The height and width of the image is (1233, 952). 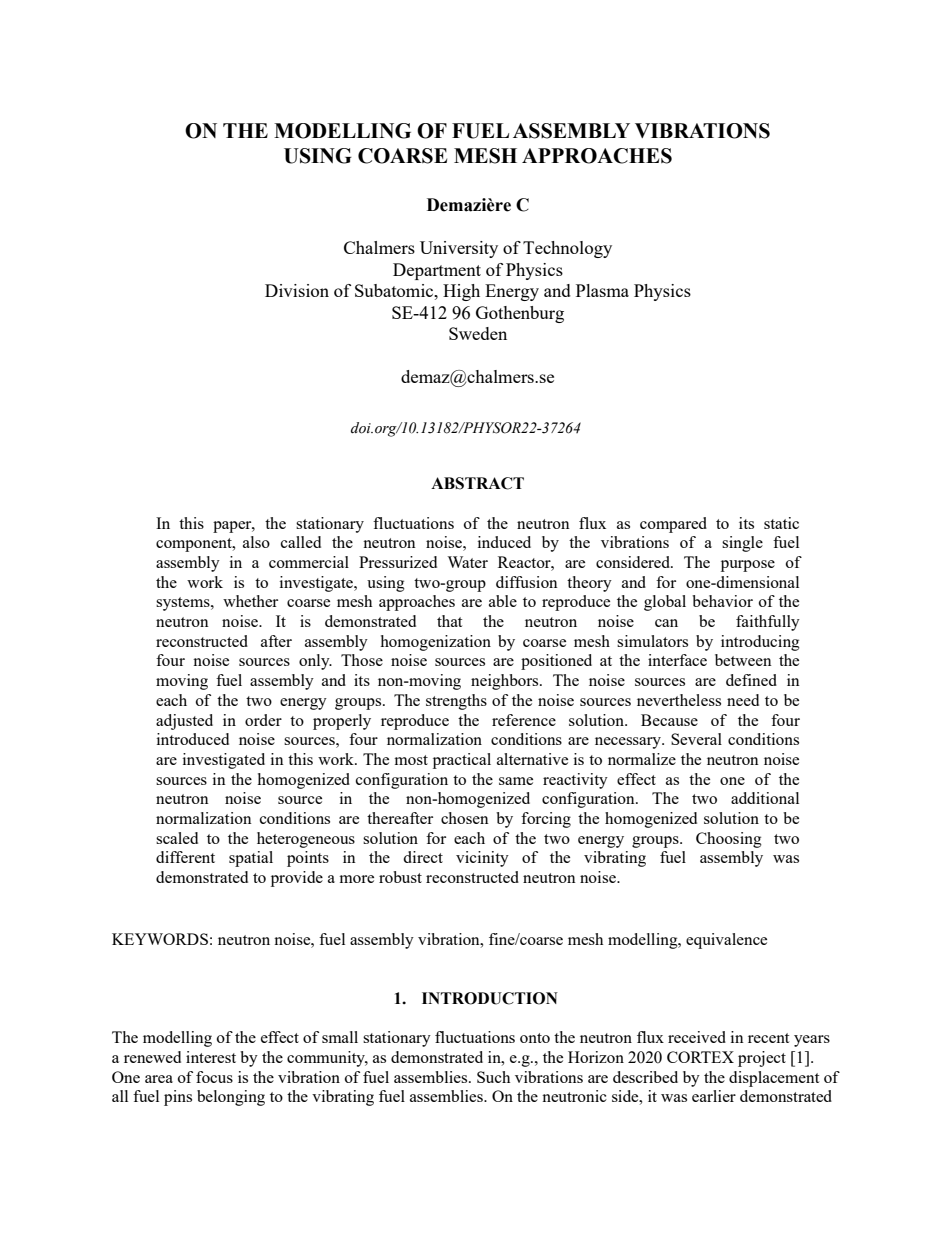 What do you see at coordinates (602, 290) in the image?
I see `Plasma` at bounding box center [602, 290].
